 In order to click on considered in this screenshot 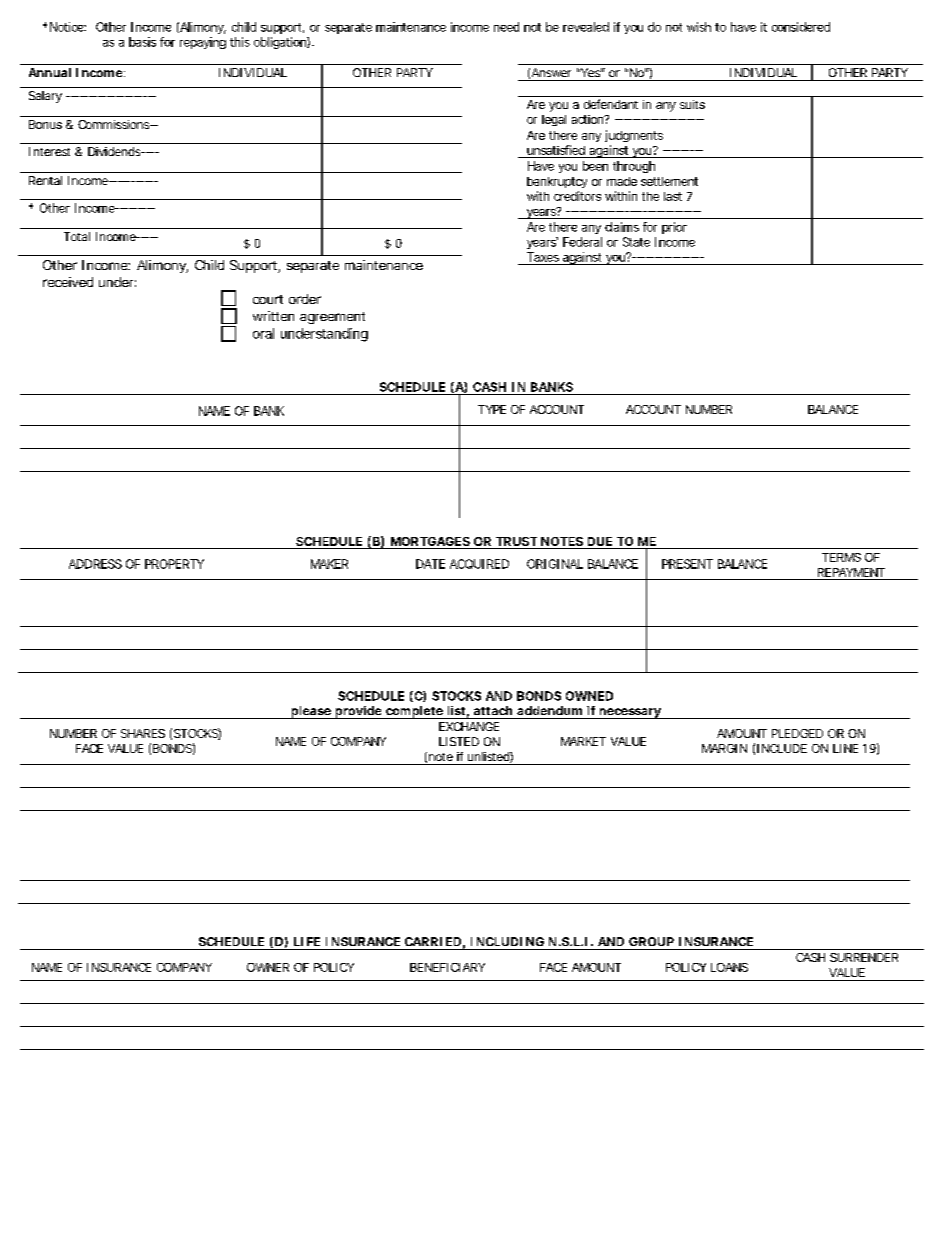, I will do `click(801, 27)`.
